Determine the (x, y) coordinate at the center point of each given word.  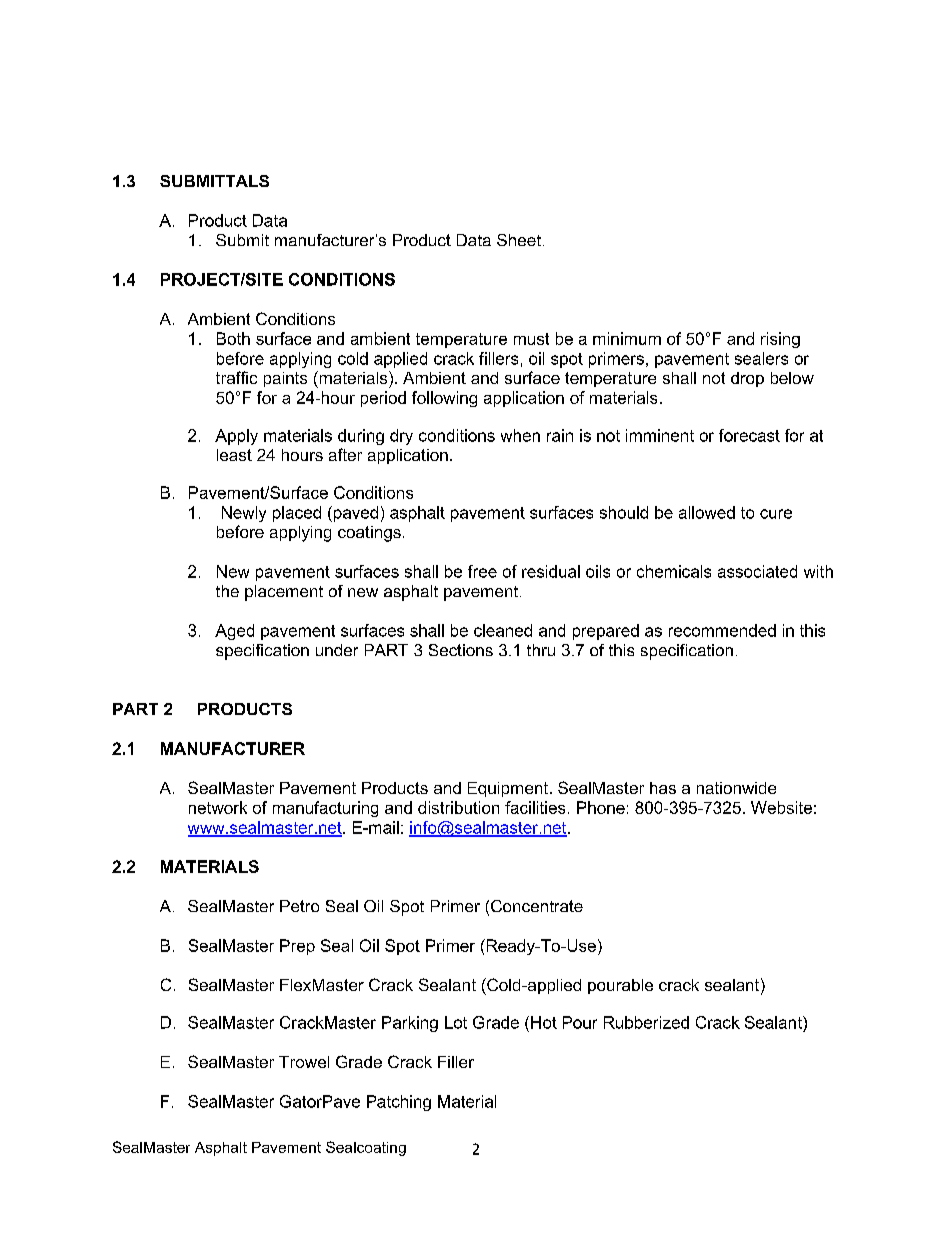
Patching (399, 1103)
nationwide (736, 788)
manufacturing (325, 809)
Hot (544, 1022)
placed (297, 514)
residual (551, 571)
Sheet (519, 240)
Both (233, 338)
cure (776, 514)
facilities (535, 807)
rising (780, 340)
